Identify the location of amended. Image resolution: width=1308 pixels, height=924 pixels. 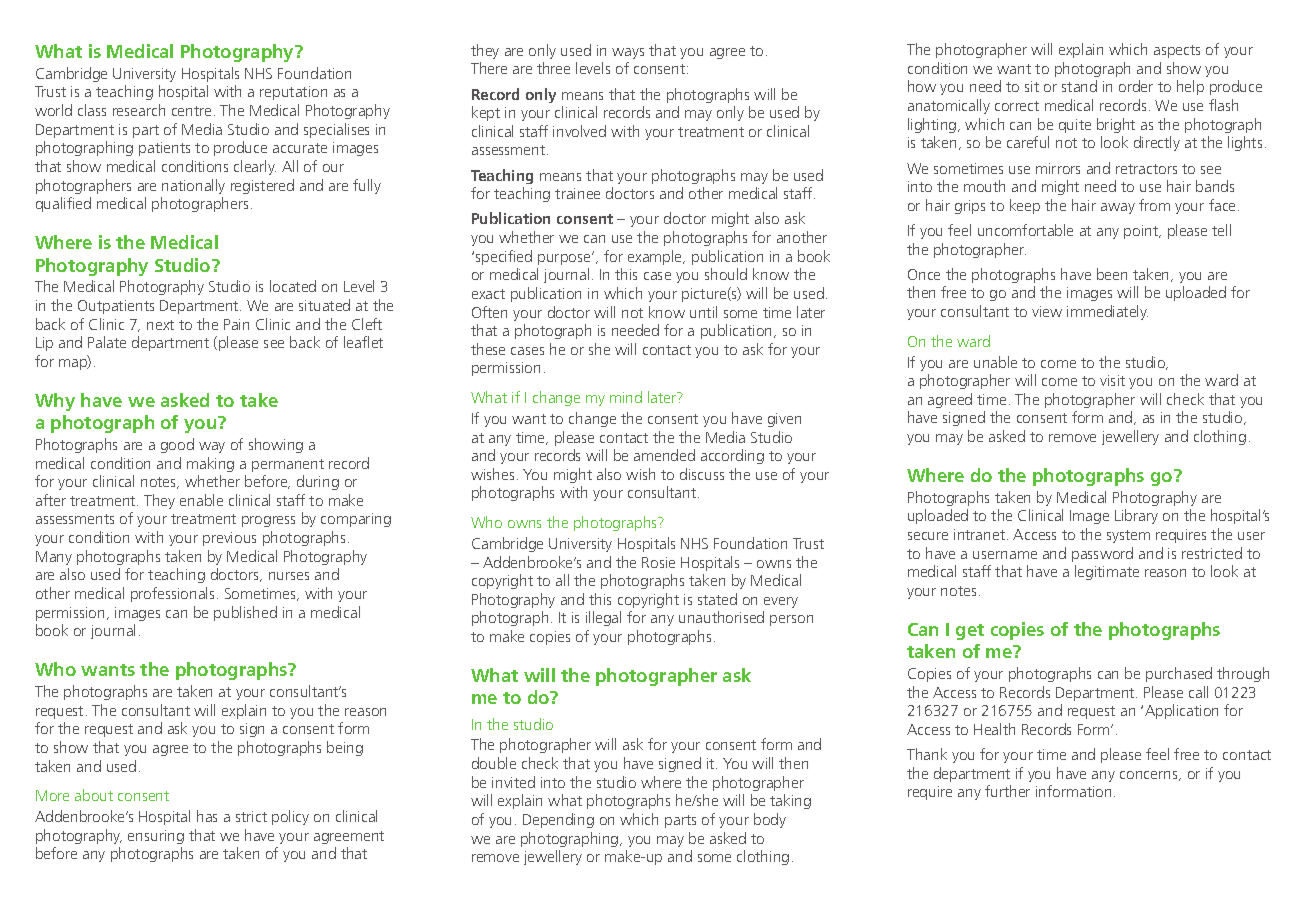
(664, 455).
